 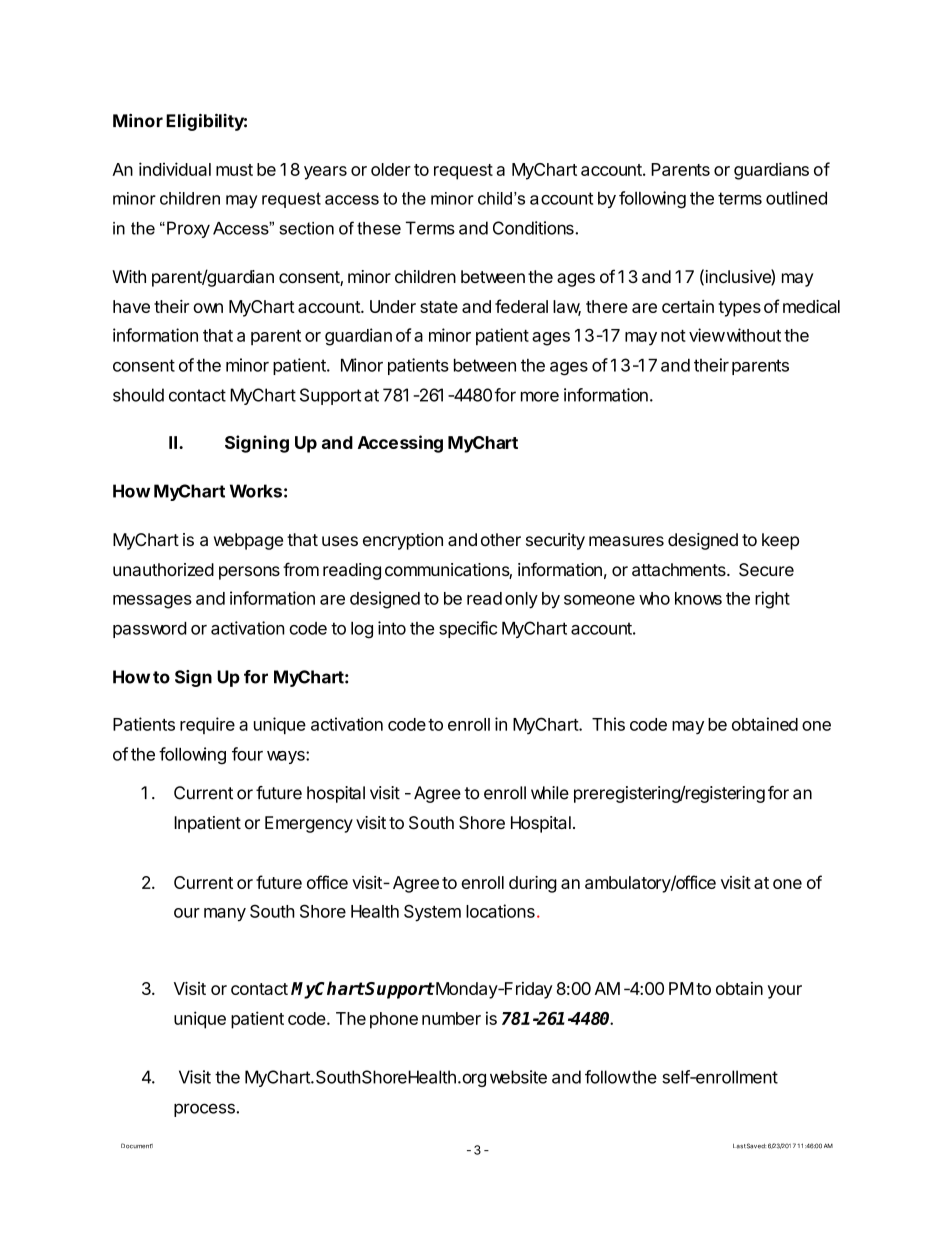 I want to click on Conditions, so click(x=534, y=228).
